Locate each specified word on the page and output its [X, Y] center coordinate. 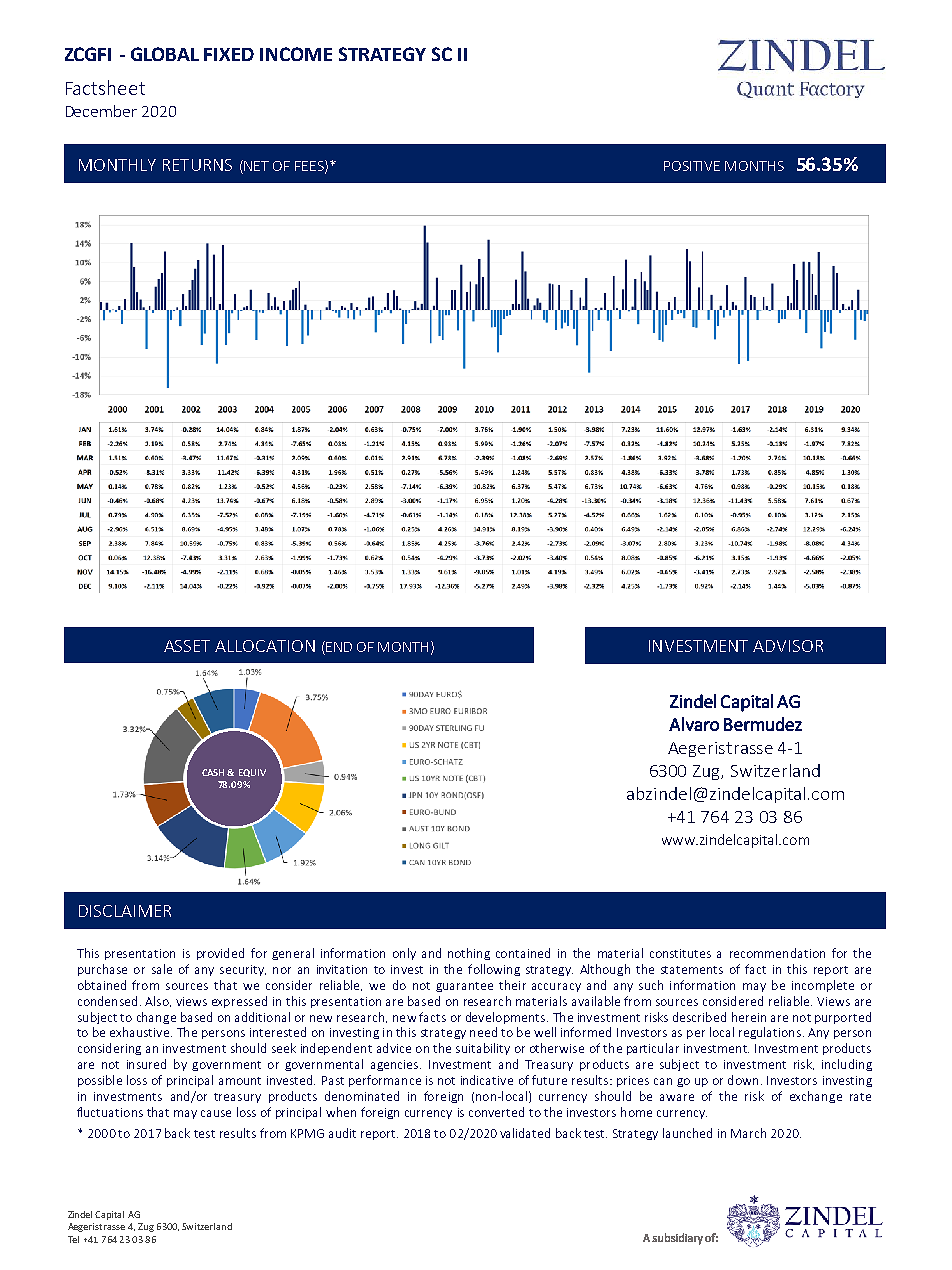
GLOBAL [165, 54]
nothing [469, 954]
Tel [73, 1239]
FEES [310, 166]
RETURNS [197, 165]
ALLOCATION [265, 646]
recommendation [777, 953]
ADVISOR [788, 646]
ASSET [187, 646]
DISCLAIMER [125, 911]
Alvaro [694, 724]
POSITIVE [692, 166]
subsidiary [677, 1239]
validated [525, 1133]
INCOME [296, 54]
